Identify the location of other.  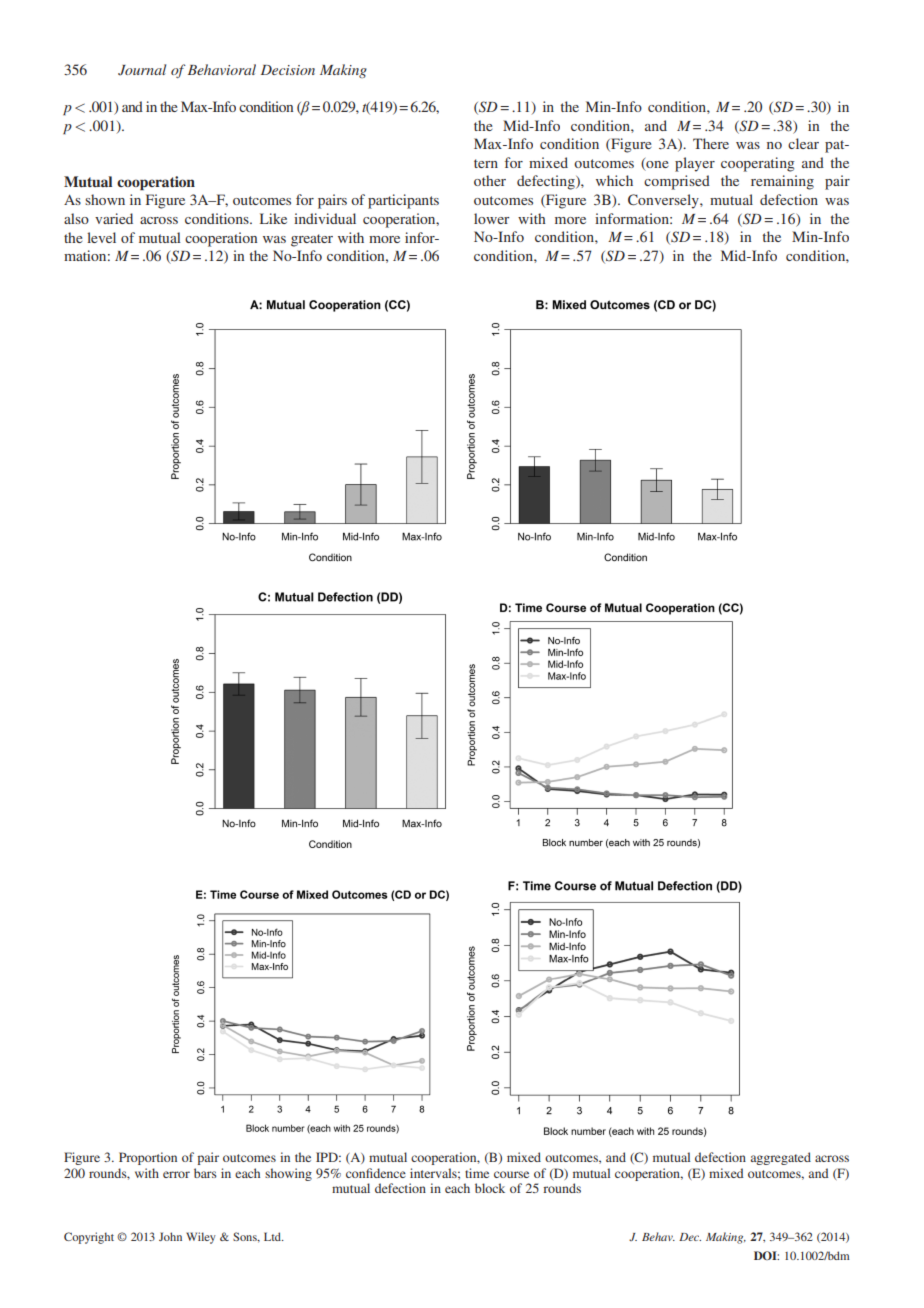
(490, 180).
